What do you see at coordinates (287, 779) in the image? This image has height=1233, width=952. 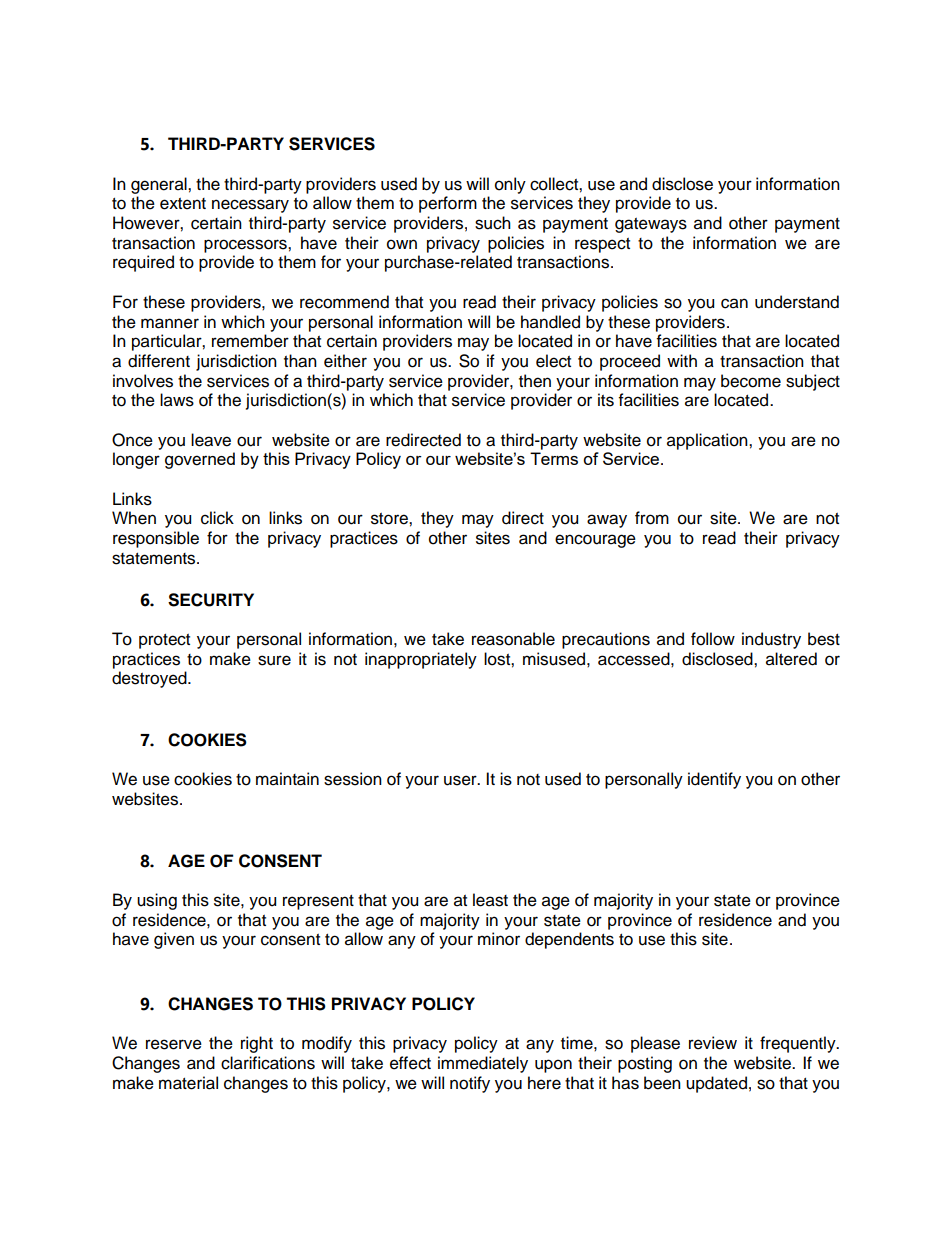 I see `maintain` at bounding box center [287, 779].
